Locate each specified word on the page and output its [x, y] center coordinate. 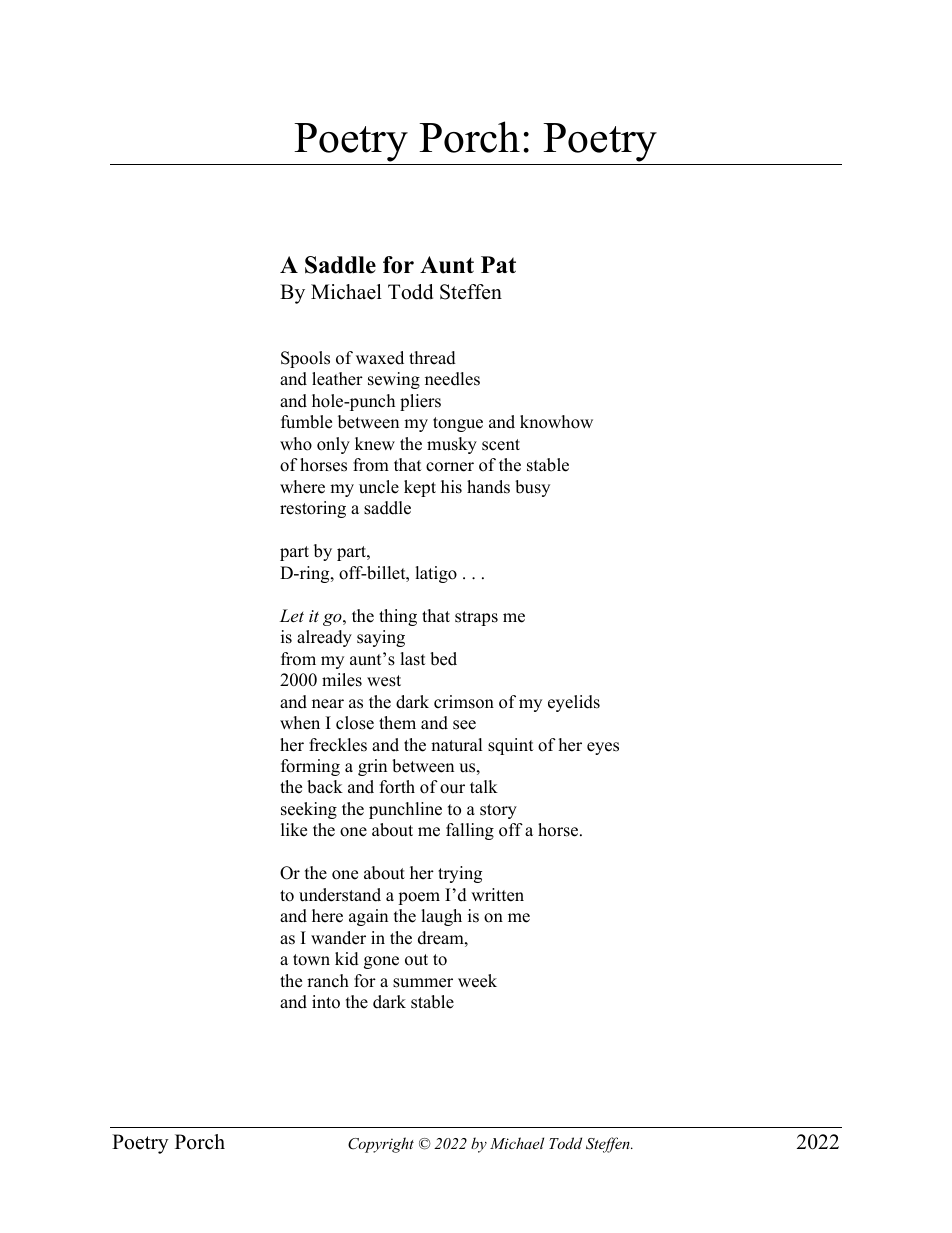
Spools [305, 359]
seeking [309, 810]
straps [476, 618]
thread [432, 358]
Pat [498, 264]
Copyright [381, 1145]
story [498, 811]
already [324, 638]
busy [532, 488]
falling [470, 831]
